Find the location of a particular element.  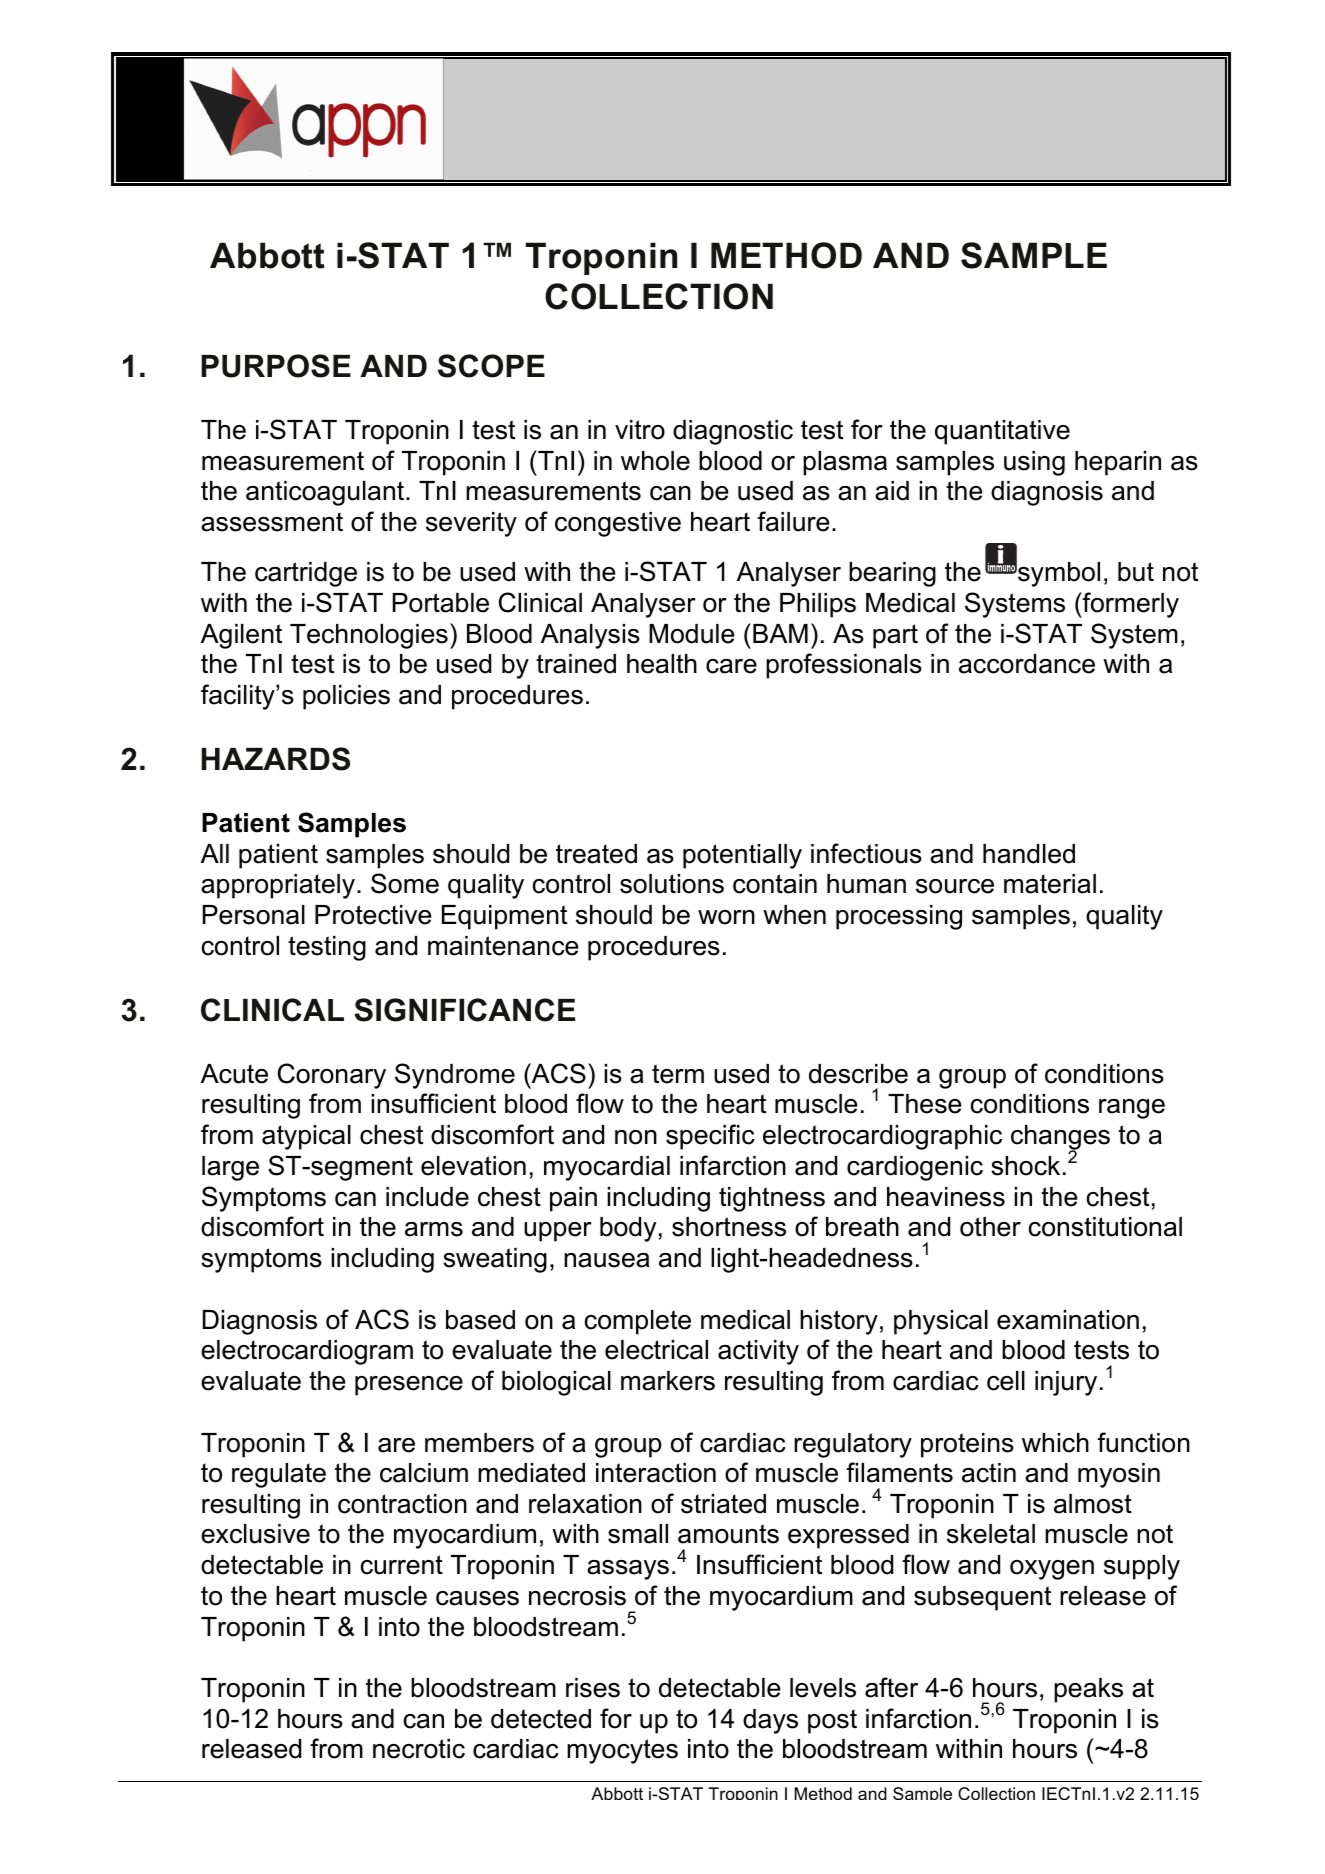

necrotic is located at coordinates (419, 1749).
